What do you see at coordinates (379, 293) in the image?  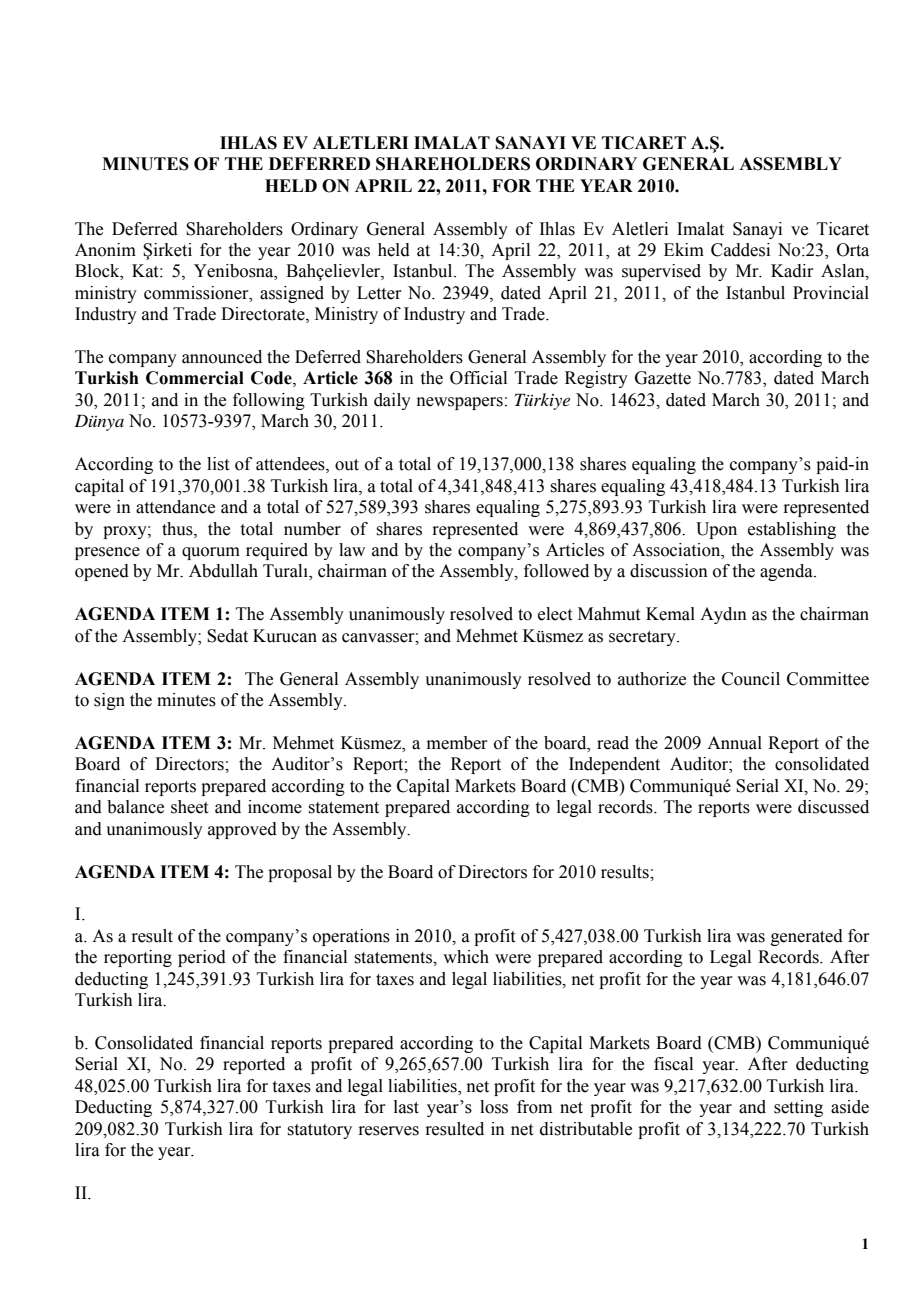 I see `Letter` at bounding box center [379, 293].
